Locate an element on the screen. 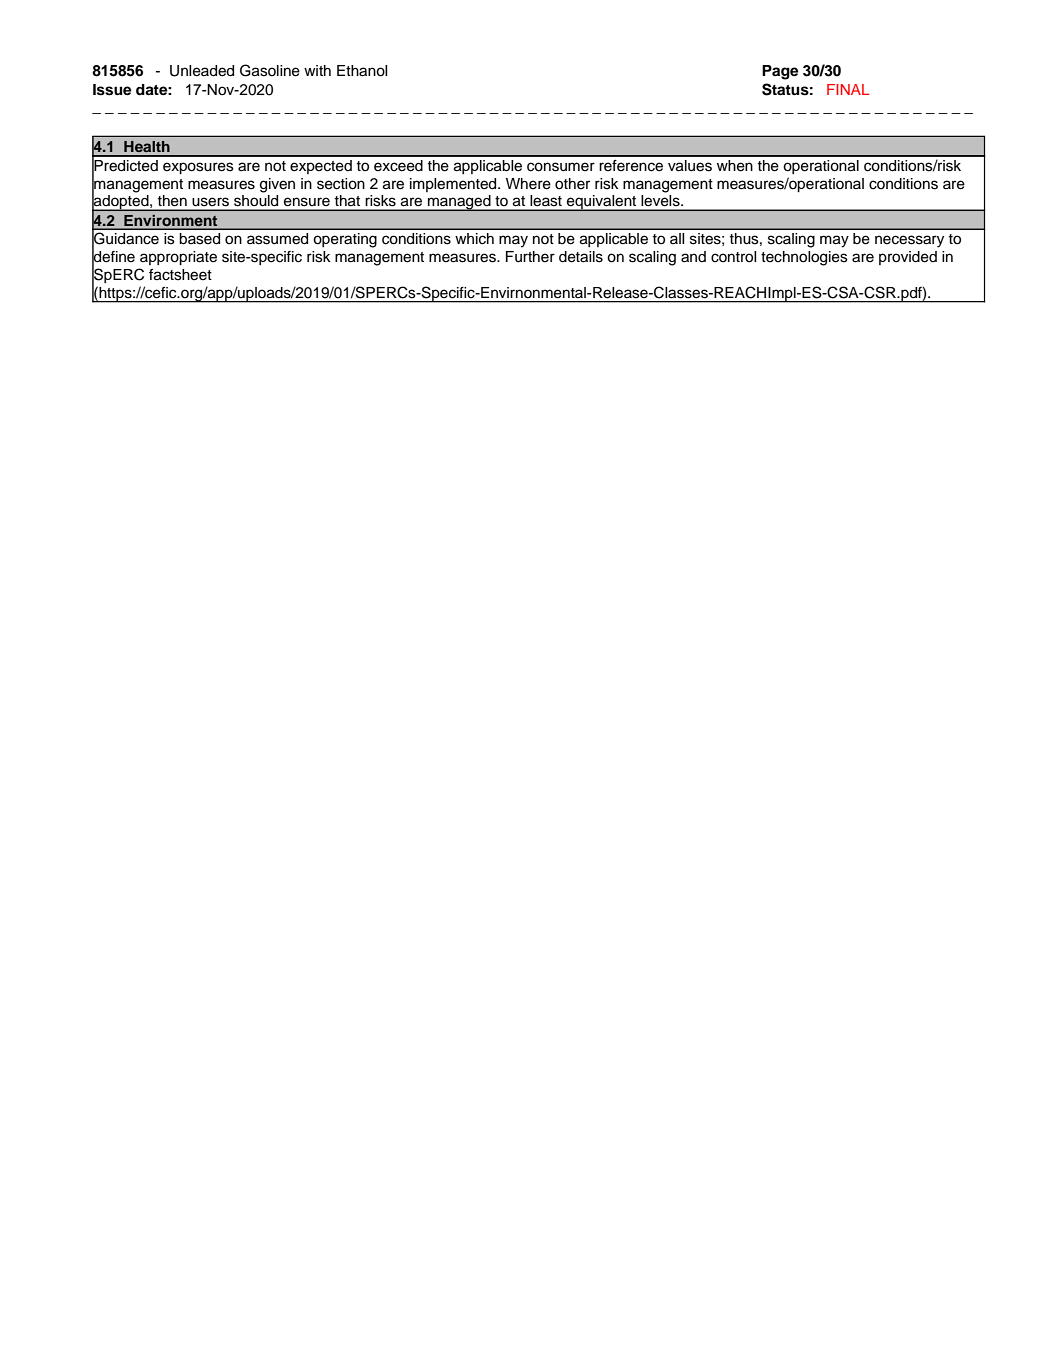  Page is located at coordinates (780, 72).
